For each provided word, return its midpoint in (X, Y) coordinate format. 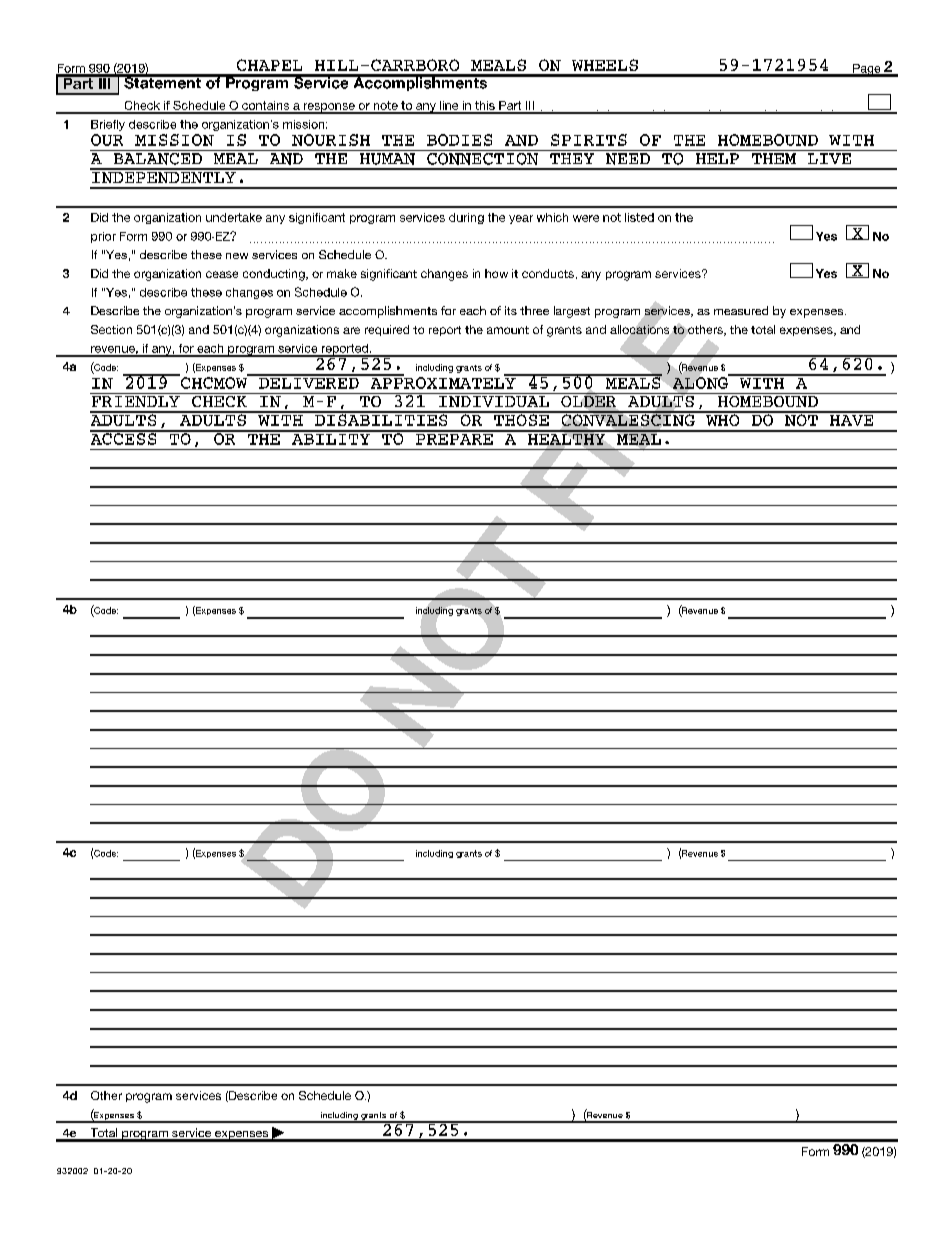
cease (222, 274)
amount (508, 330)
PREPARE (454, 438)
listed (639, 217)
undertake (234, 217)
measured (741, 310)
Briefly (108, 125)
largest (572, 312)
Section (111, 329)
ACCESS (124, 438)
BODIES (459, 140)
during (466, 218)
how (496, 273)
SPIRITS (589, 140)
